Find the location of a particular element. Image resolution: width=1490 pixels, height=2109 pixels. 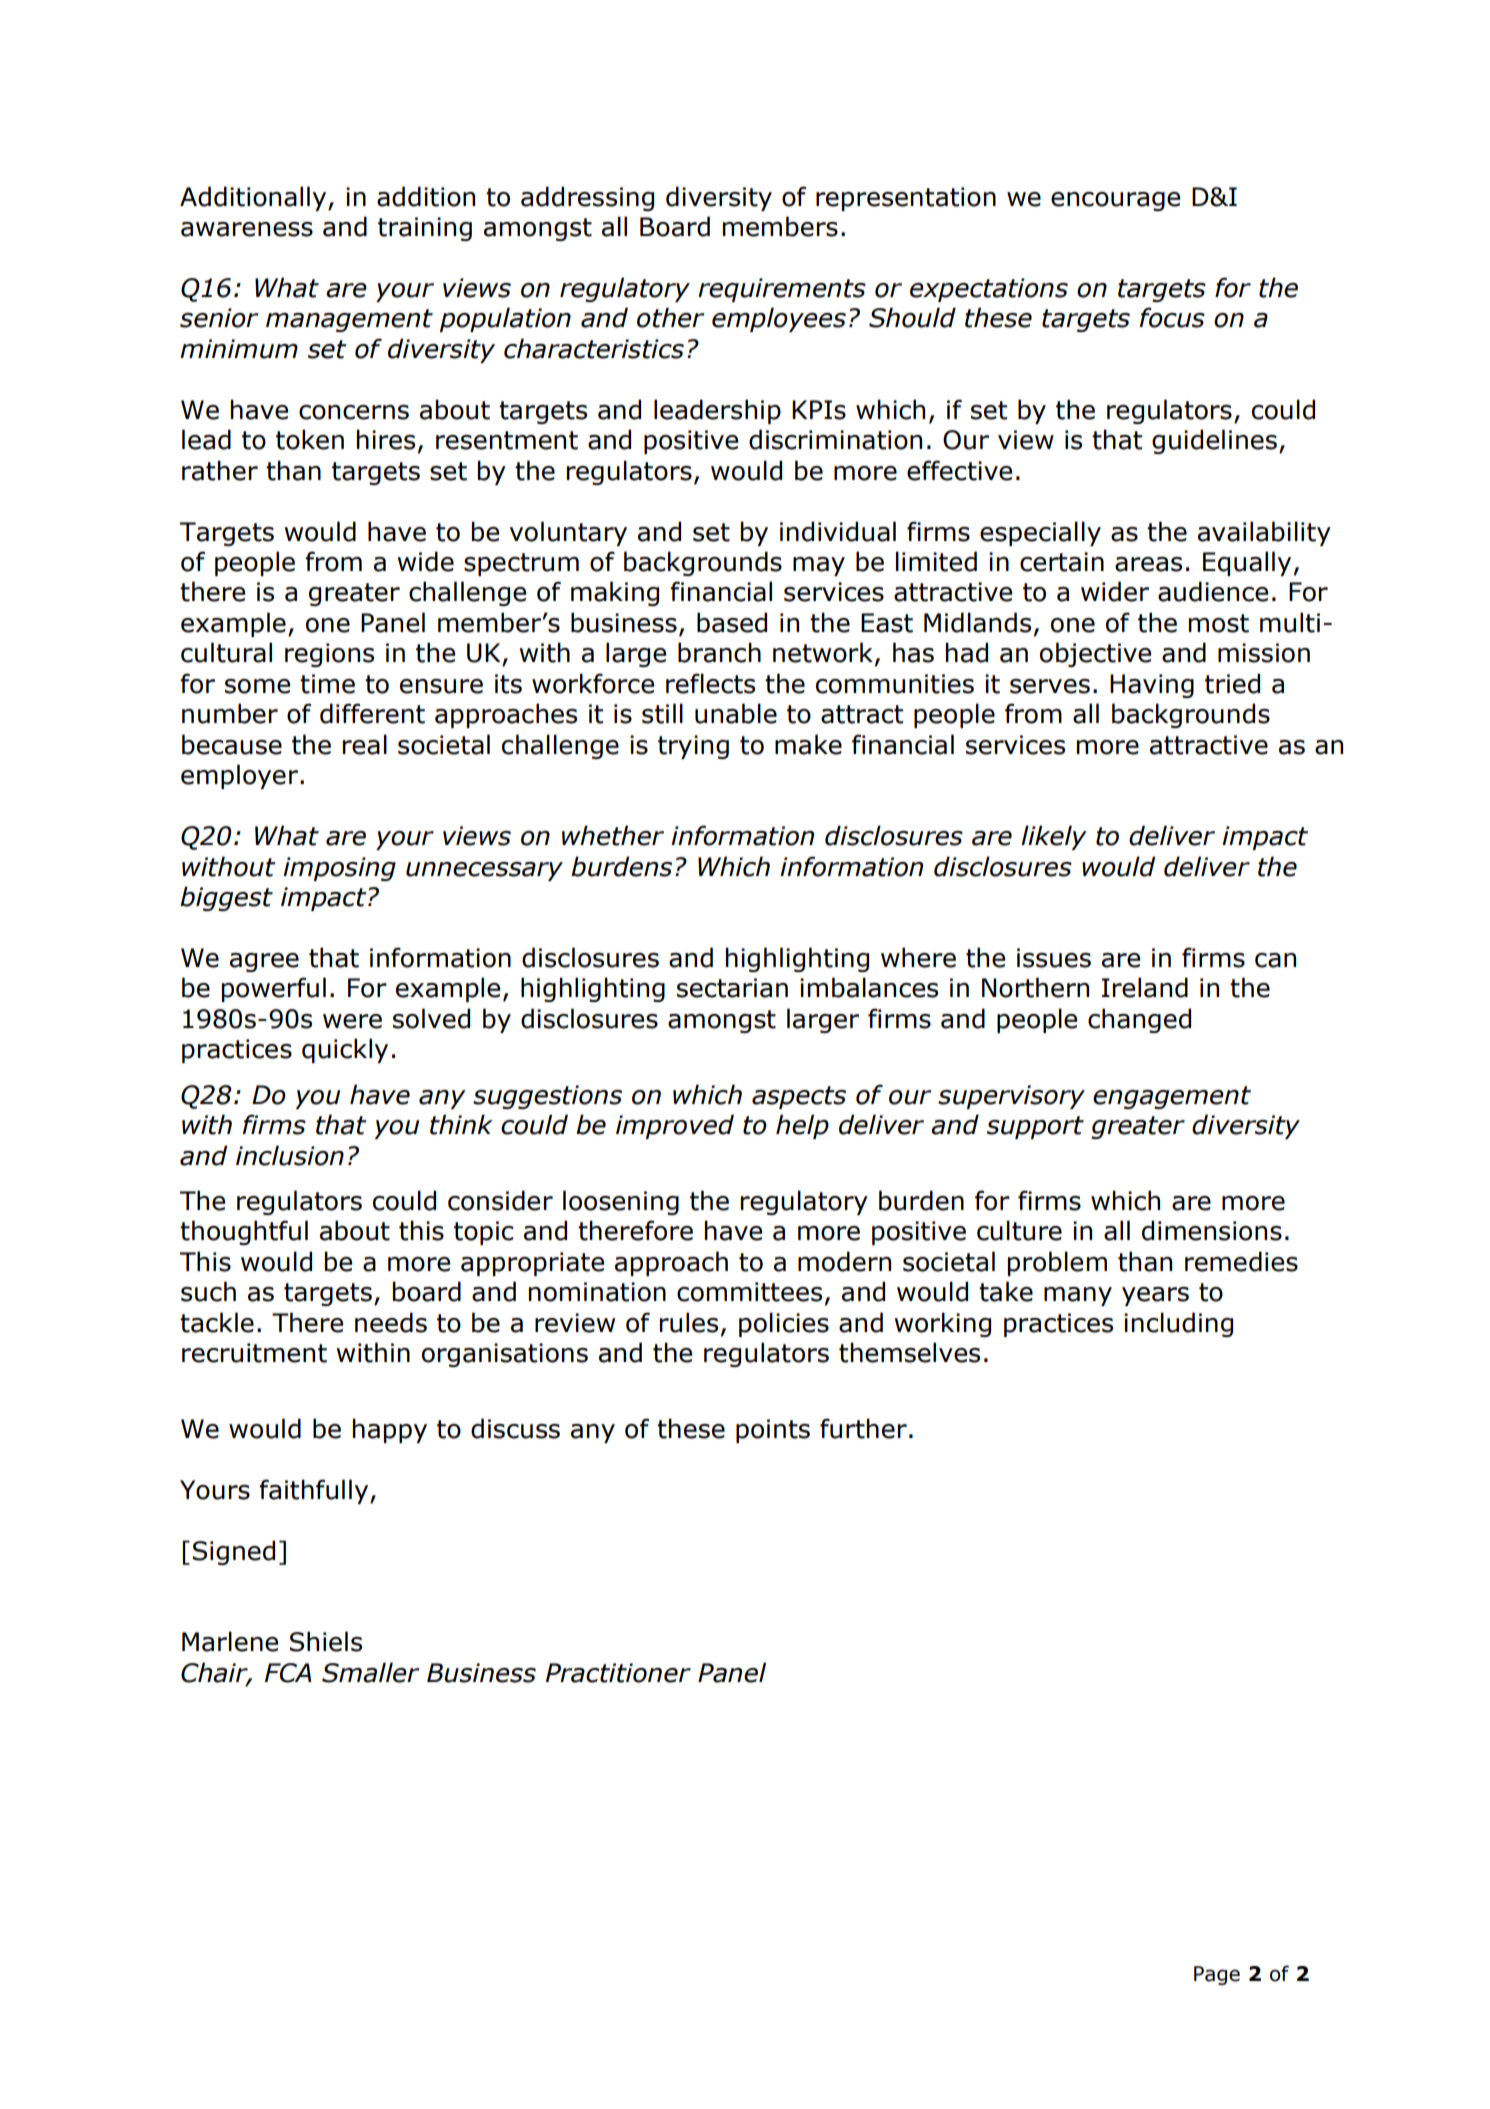

encourage is located at coordinates (1115, 201).
